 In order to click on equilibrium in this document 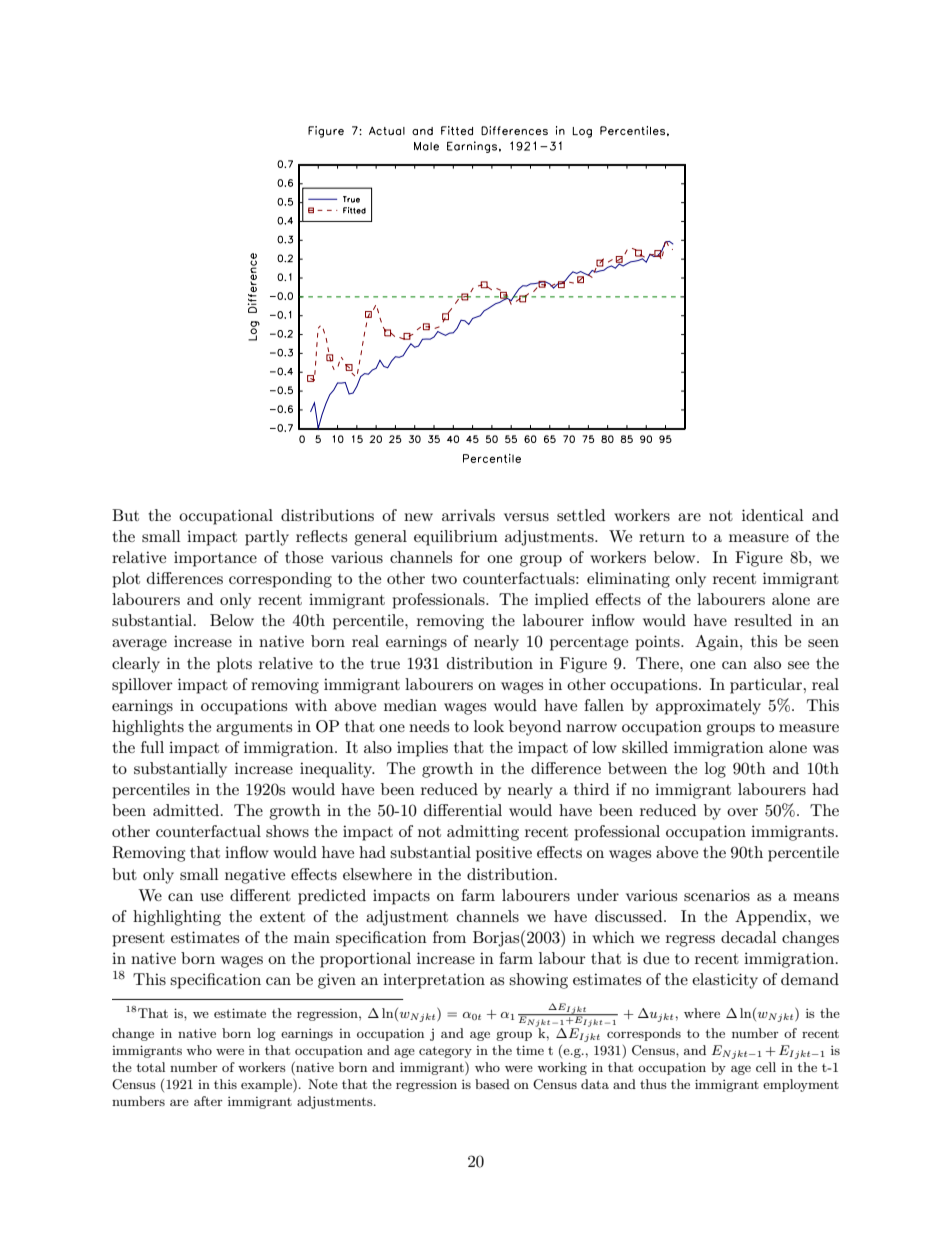, I will do `click(456, 538)`.
